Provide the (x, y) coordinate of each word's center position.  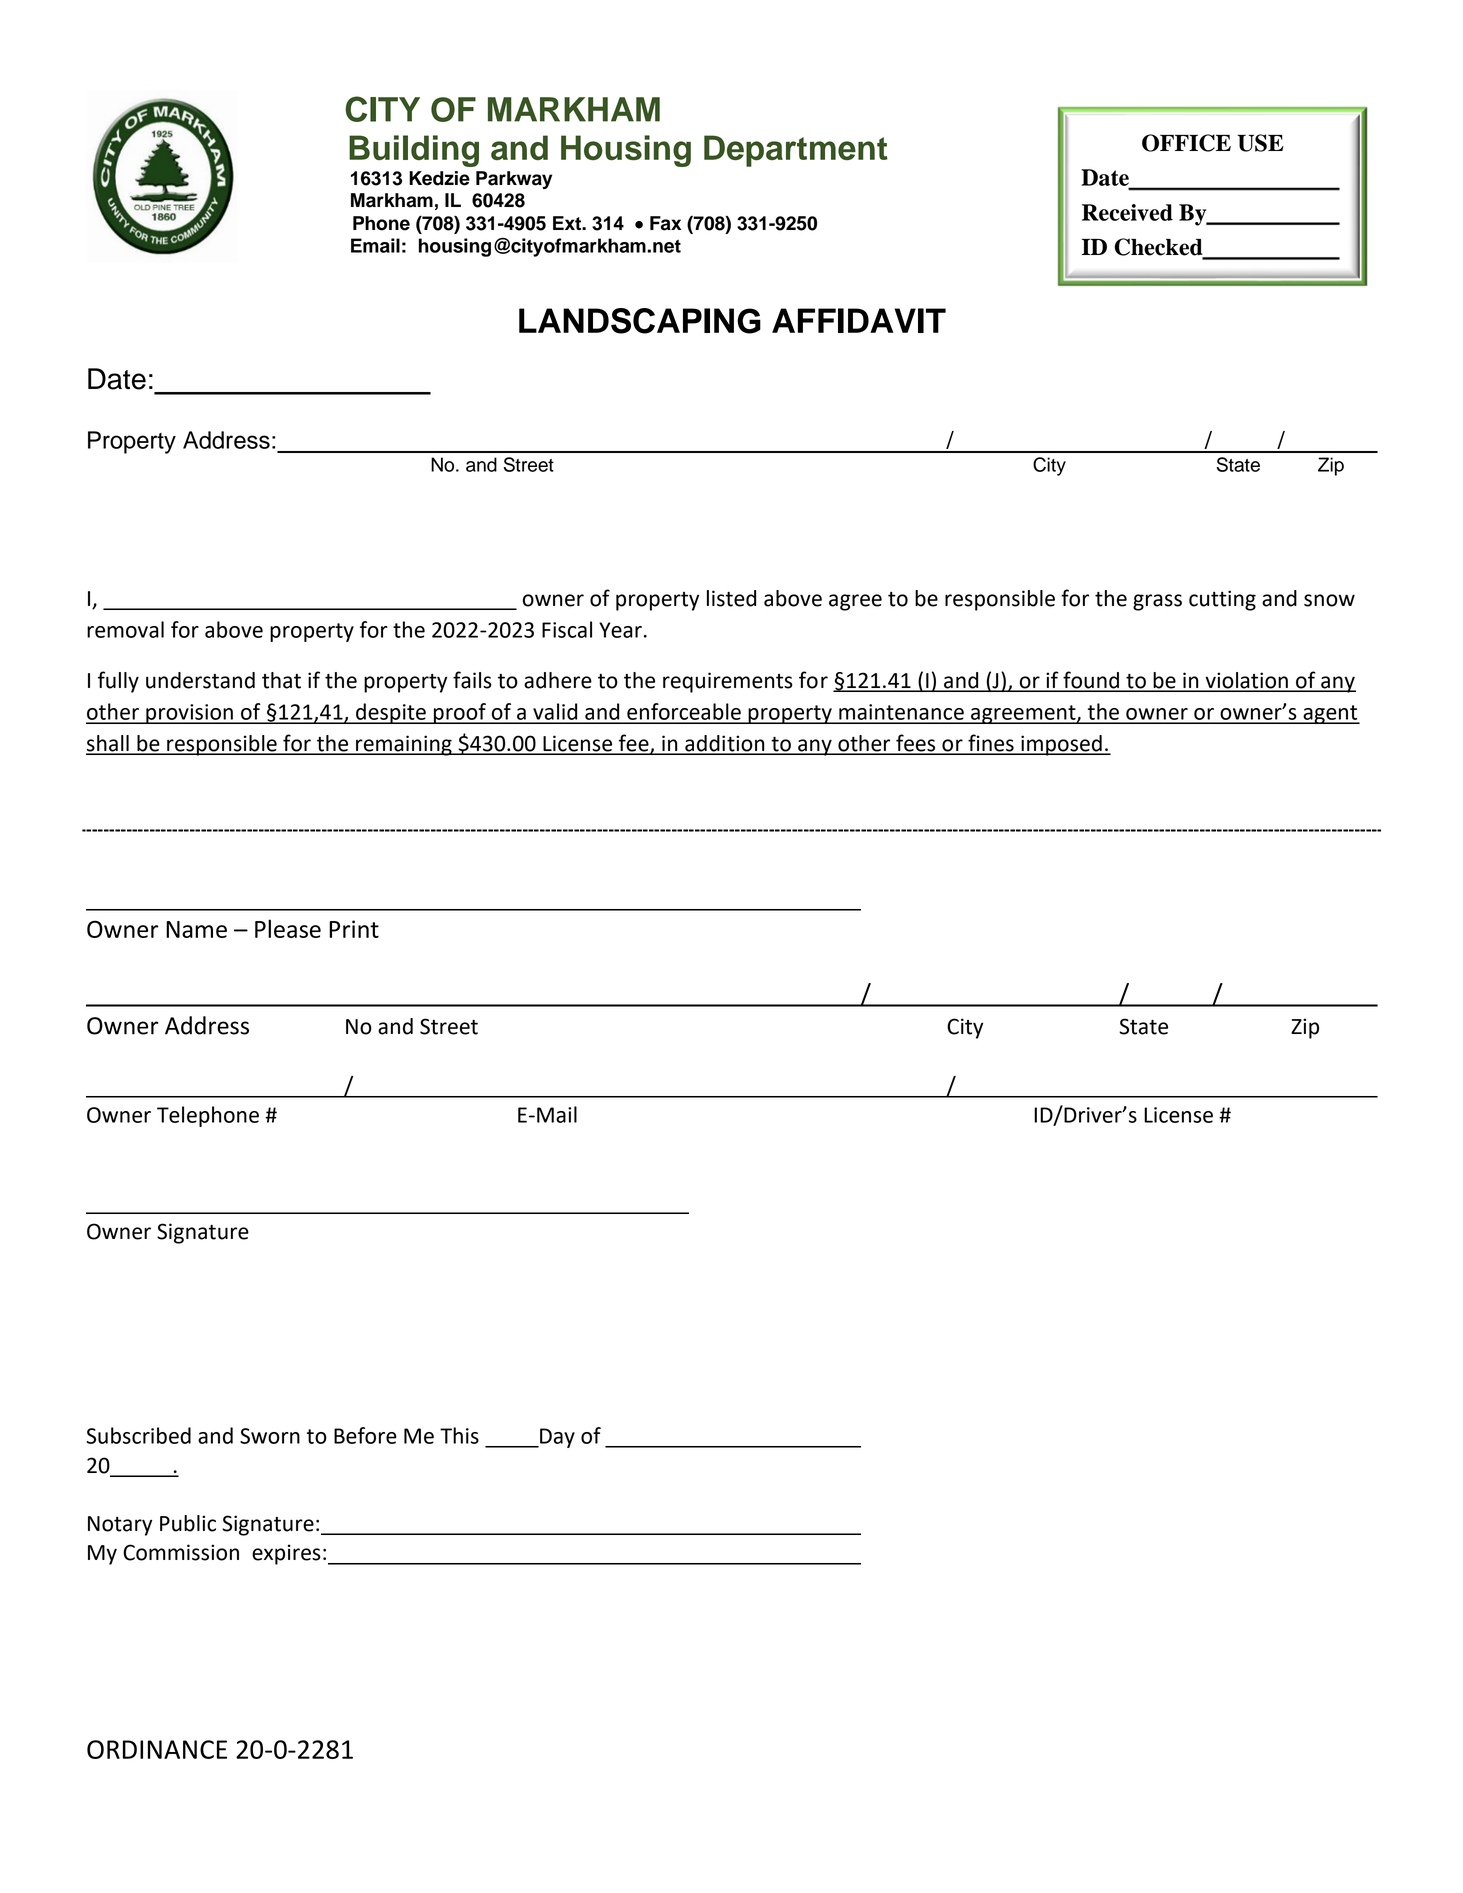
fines (991, 744)
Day (556, 1438)
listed (731, 598)
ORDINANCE (157, 1749)
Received (1127, 212)
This (459, 1435)
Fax (665, 223)
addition (725, 744)
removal (125, 629)
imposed (1061, 745)
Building (414, 151)
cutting (1222, 600)
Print (354, 929)
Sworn (270, 1436)
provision (189, 714)
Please (288, 928)
